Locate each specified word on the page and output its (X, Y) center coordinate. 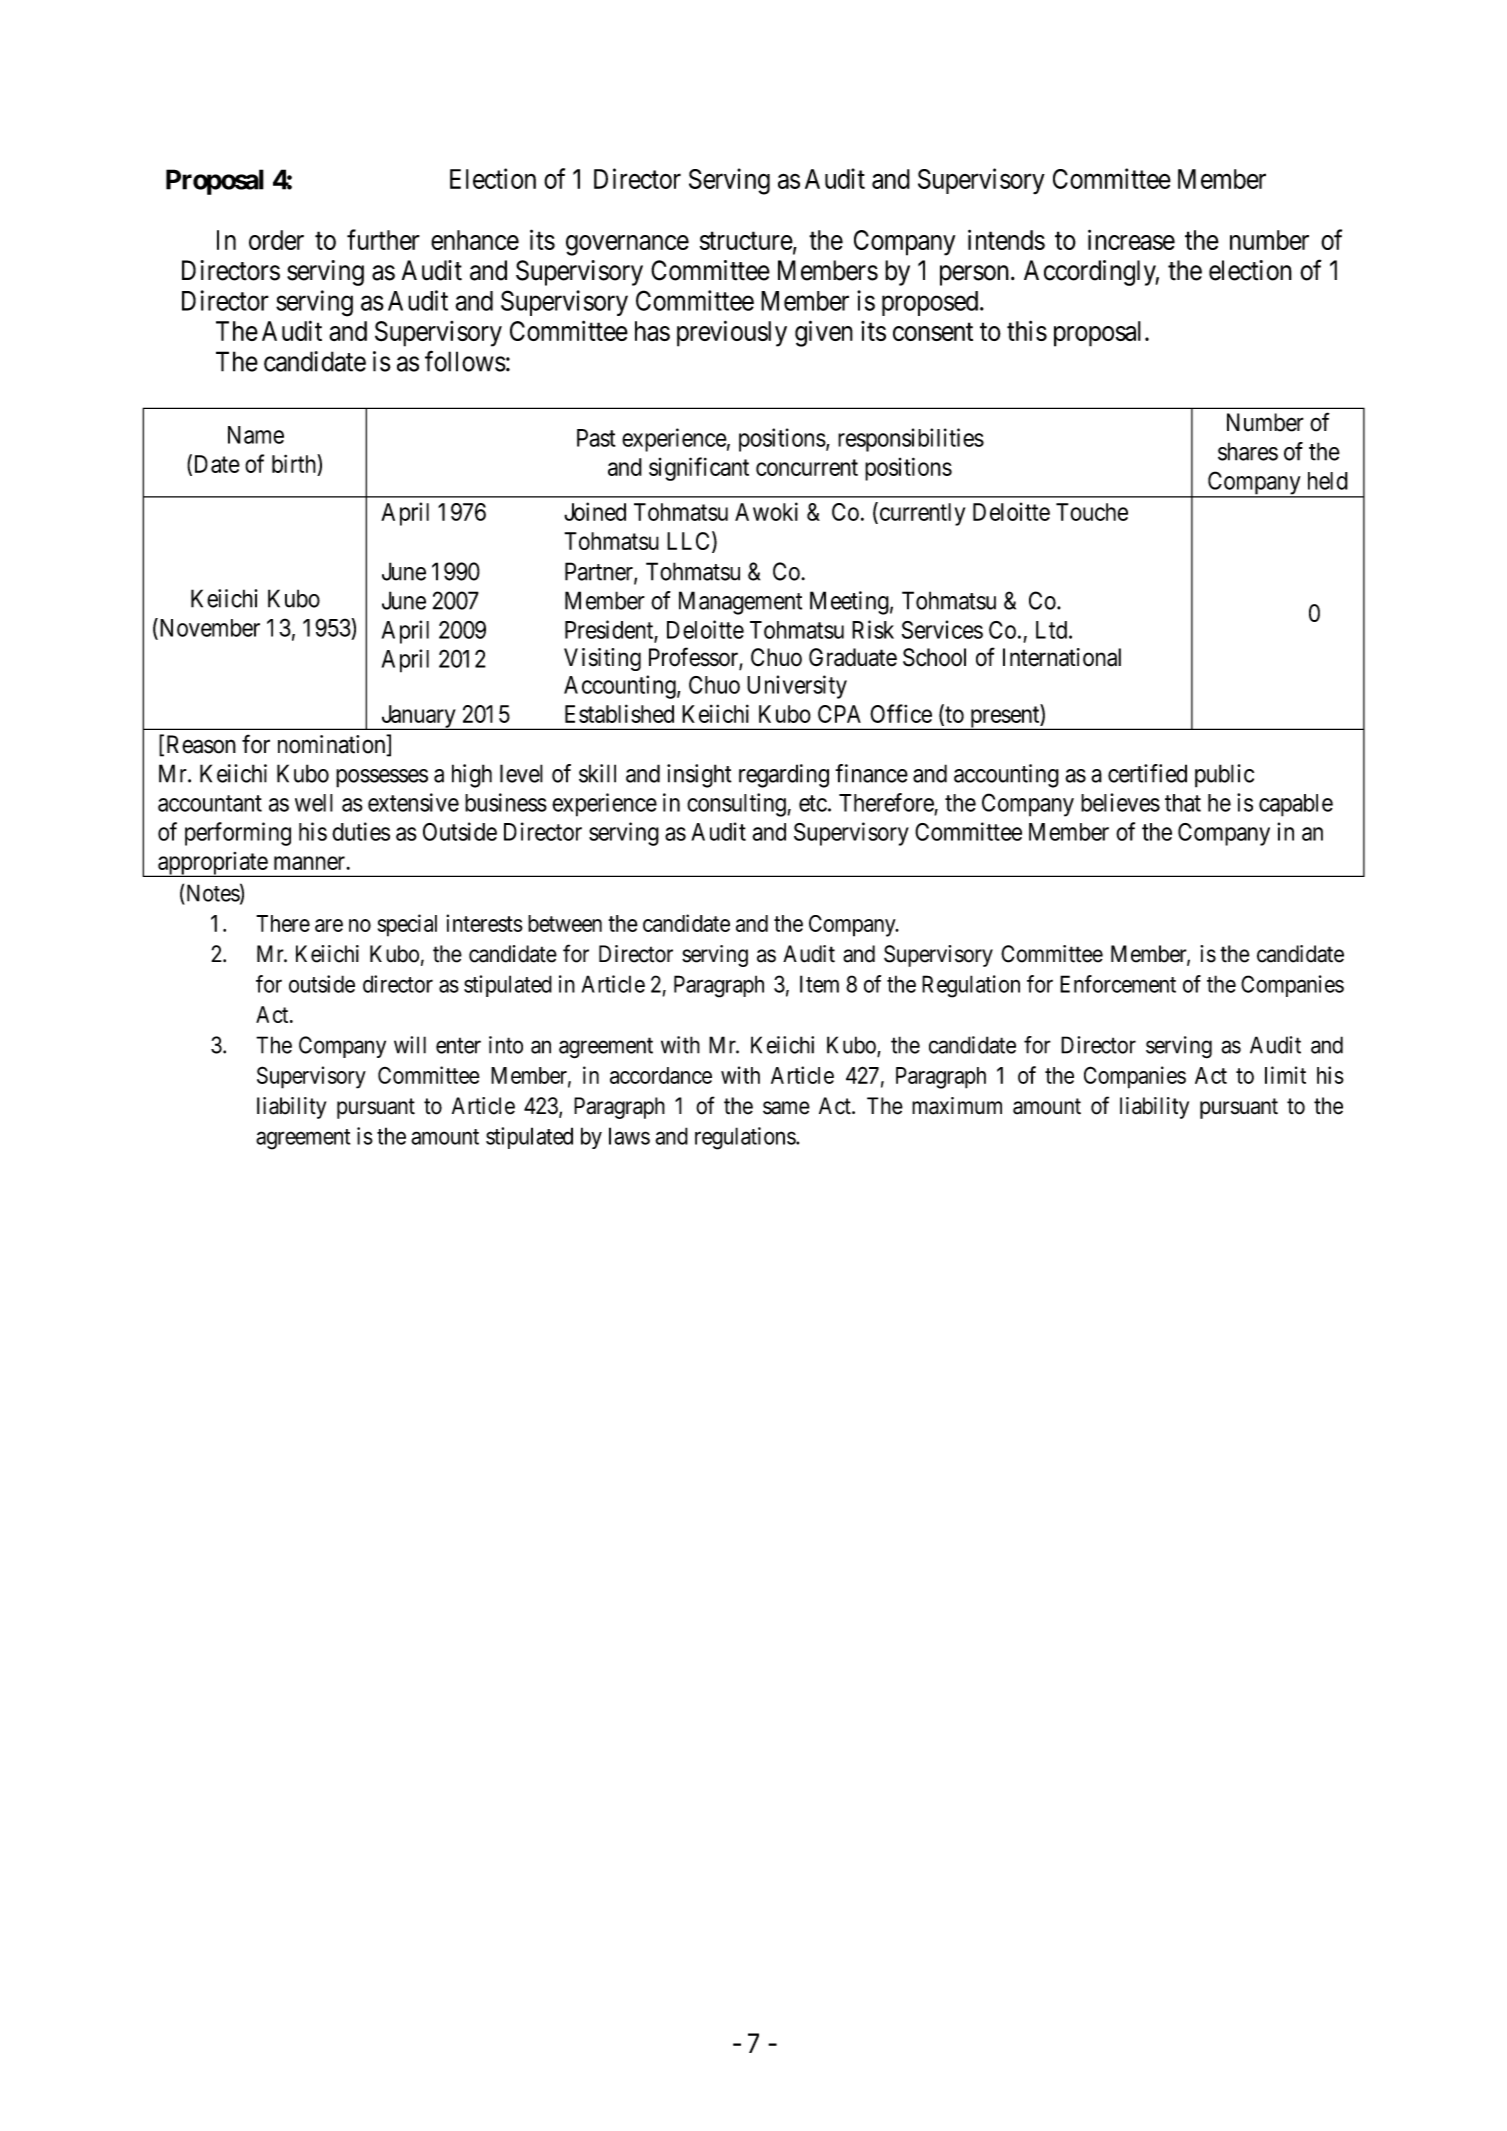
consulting (737, 805)
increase (1131, 239)
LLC (688, 541)
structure (746, 241)
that (1183, 803)
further (383, 239)
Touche (1092, 512)
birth (295, 463)
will (410, 1045)
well (314, 803)
